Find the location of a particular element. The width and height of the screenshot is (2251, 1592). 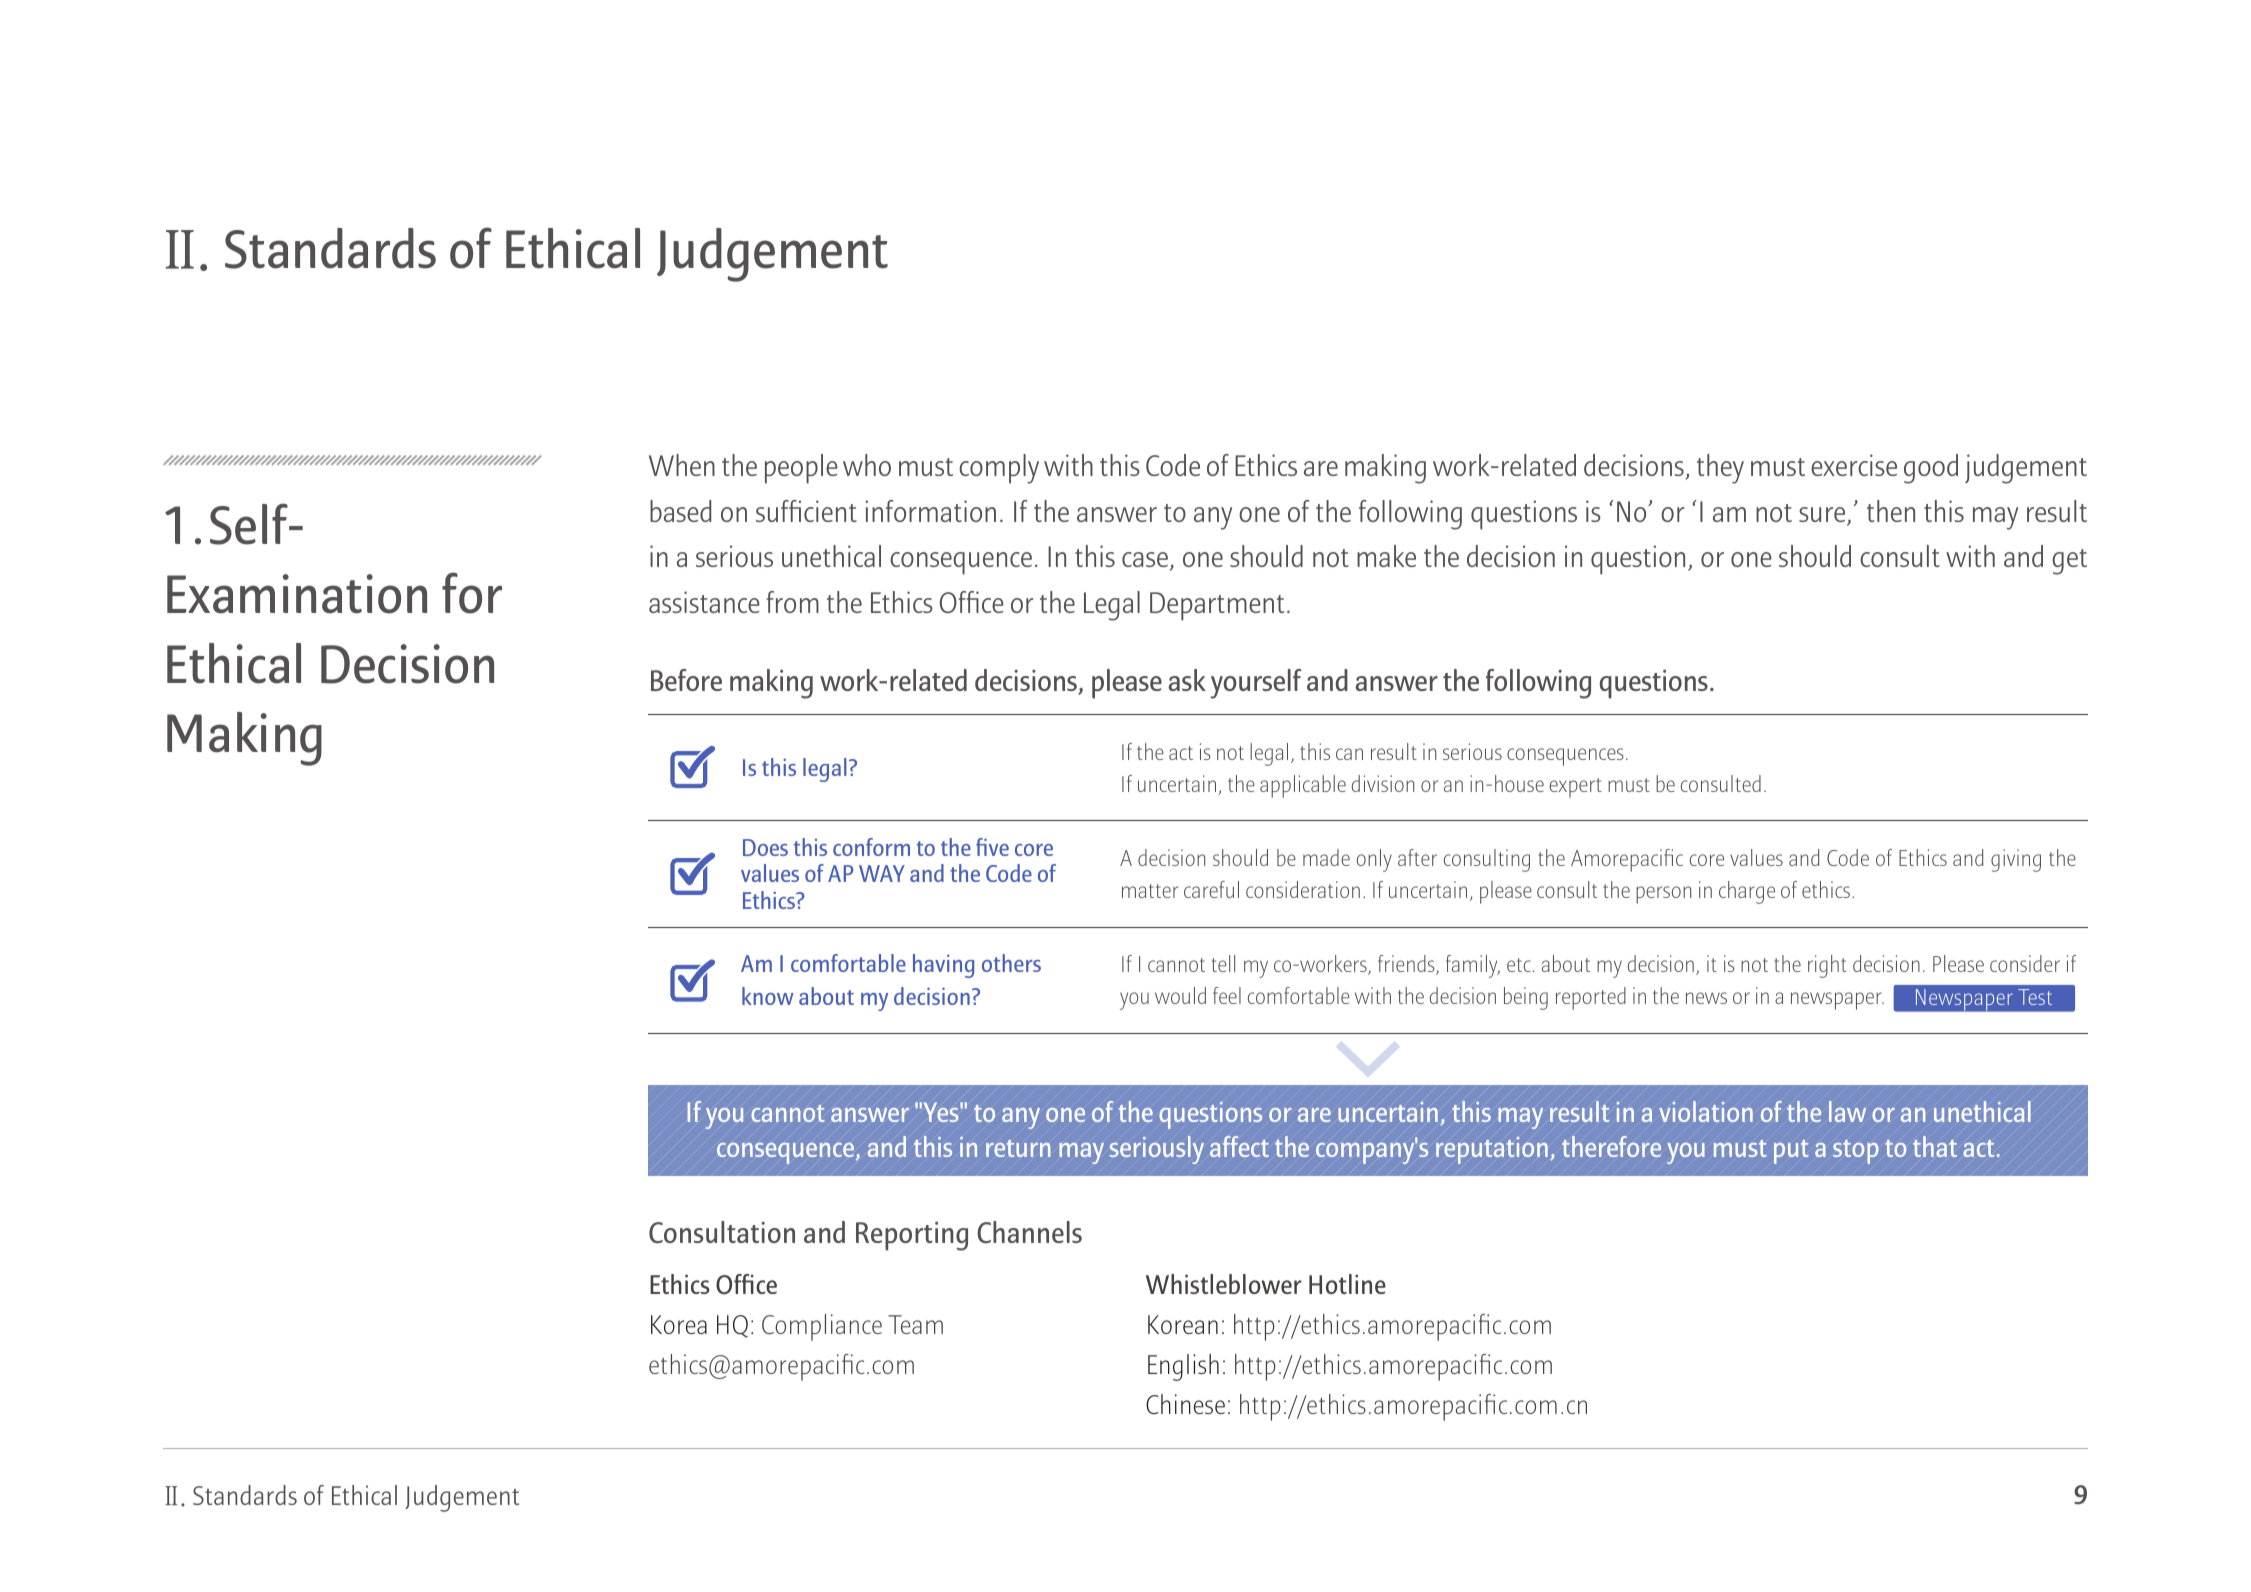

sufficient is located at coordinates (806, 511).
